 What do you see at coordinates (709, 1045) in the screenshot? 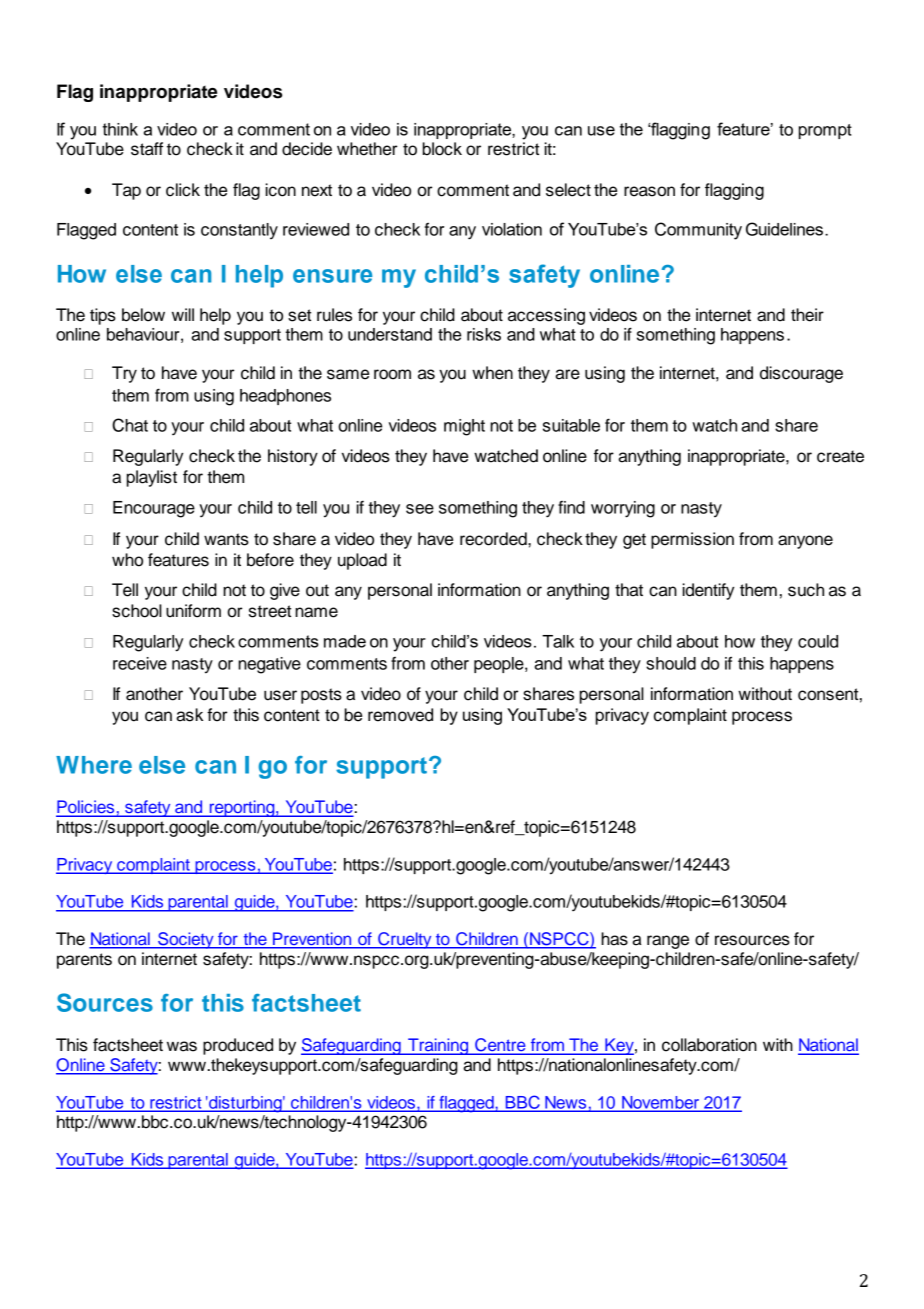
I see `collaboration` at bounding box center [709, 1045].
